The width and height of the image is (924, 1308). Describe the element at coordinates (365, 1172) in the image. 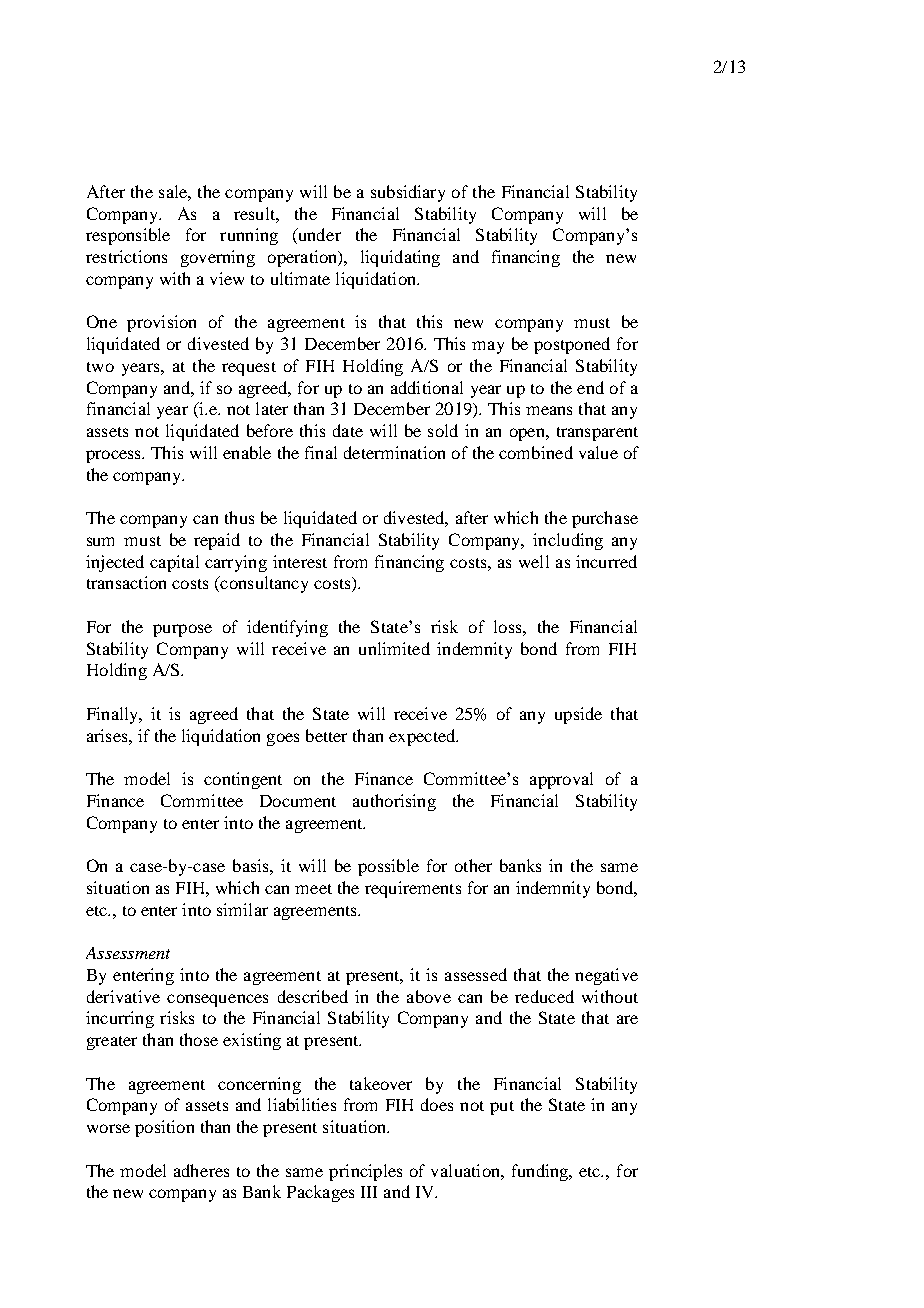

I see `principles` at that location.
